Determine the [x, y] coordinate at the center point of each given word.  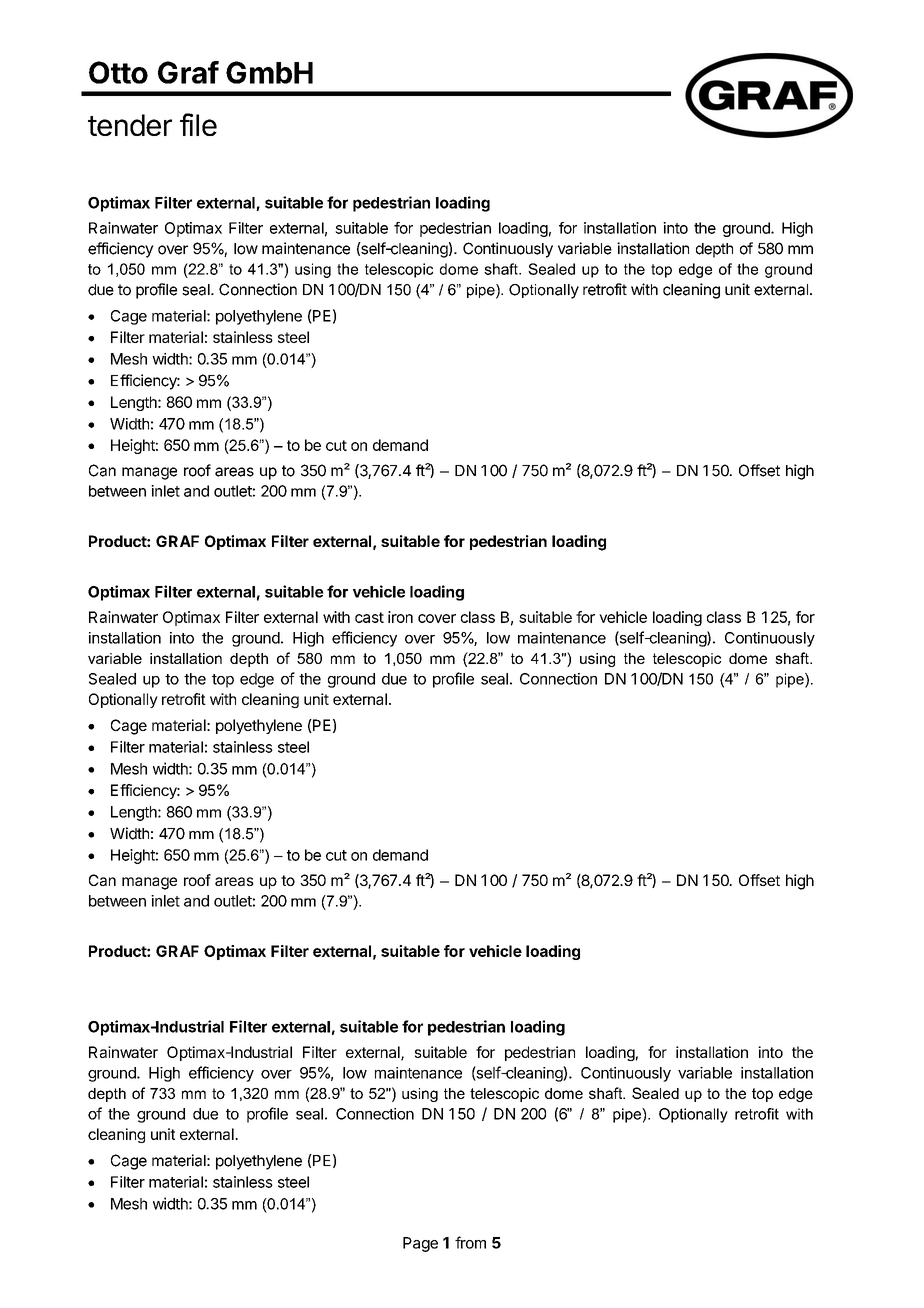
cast [369, 617]
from [470, 1242]
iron [400, 617]
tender [130, 125]
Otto [118, 72]
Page [420, 1244]
